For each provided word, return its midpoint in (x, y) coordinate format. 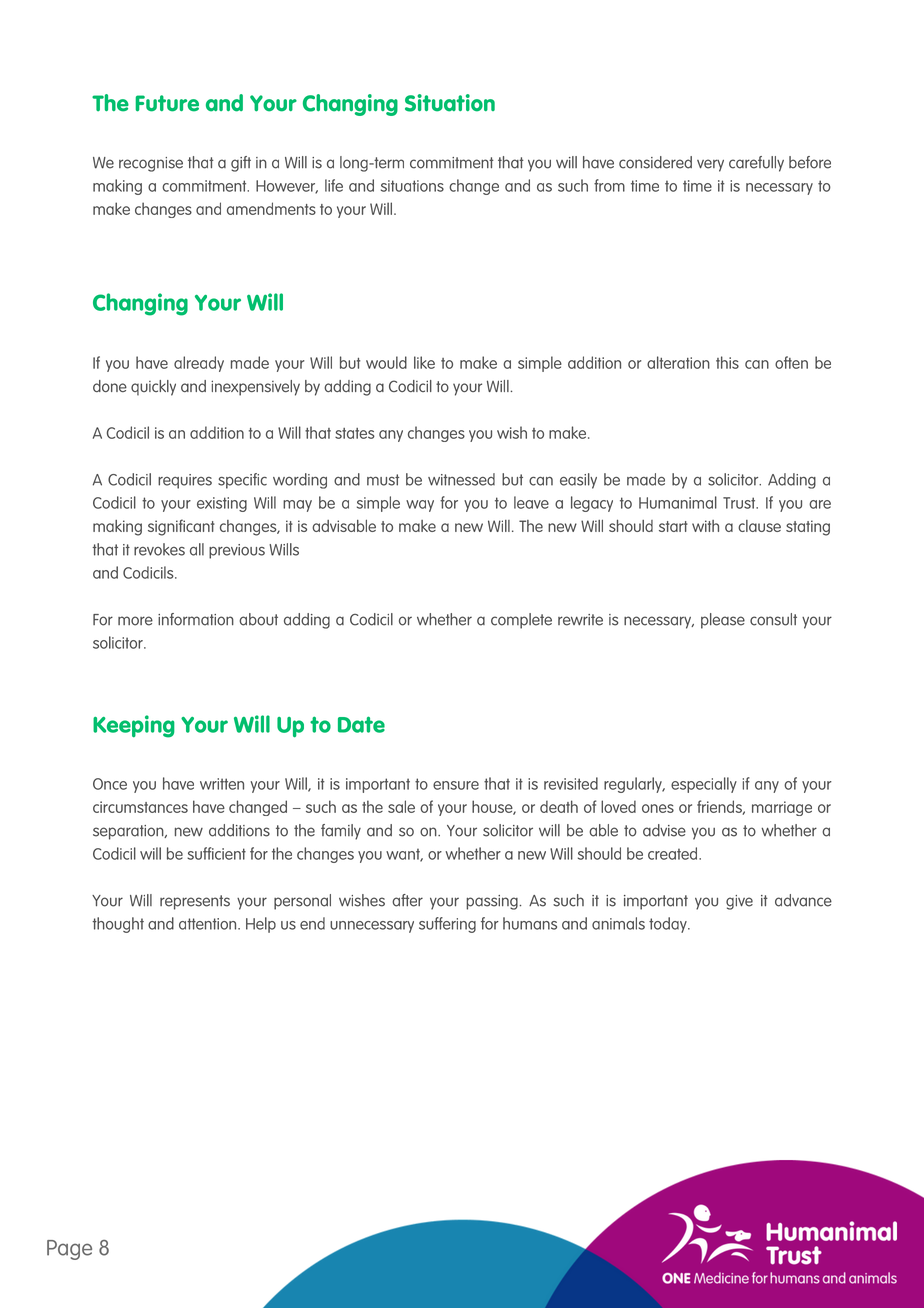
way (420, 506)
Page (69, 1250)
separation (129, 832)
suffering (447, 925)
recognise (151, 164)
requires (185, 481)
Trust (740, 503)
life (334, 185)
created (674, 853)
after (407, 900)
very (710, 165)
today (669, 925)
